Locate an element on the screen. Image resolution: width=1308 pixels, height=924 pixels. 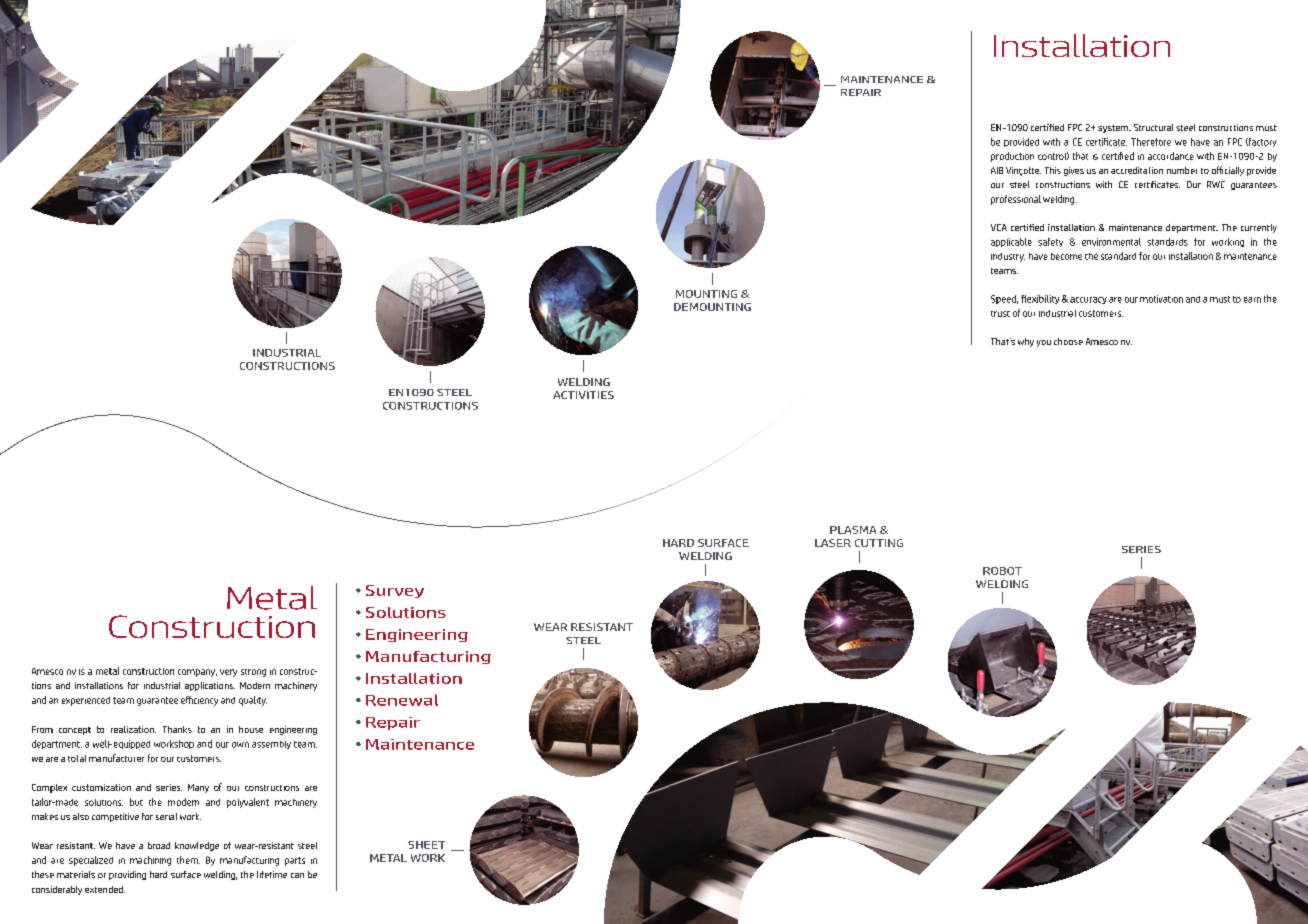
Therefore is located at coordinates (1151, 142).
